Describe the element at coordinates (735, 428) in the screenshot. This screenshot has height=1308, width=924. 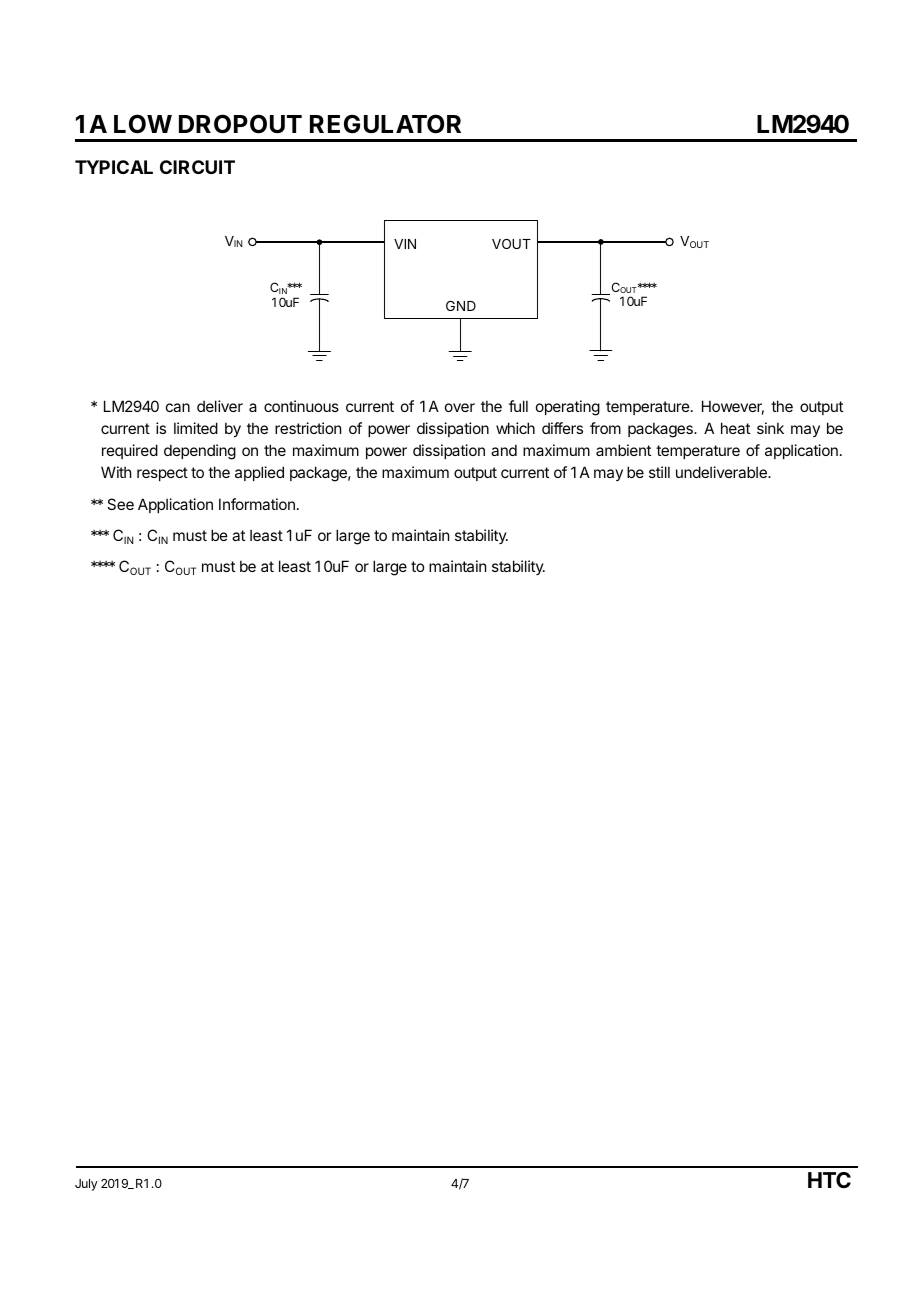
I see `heat` at that location.
